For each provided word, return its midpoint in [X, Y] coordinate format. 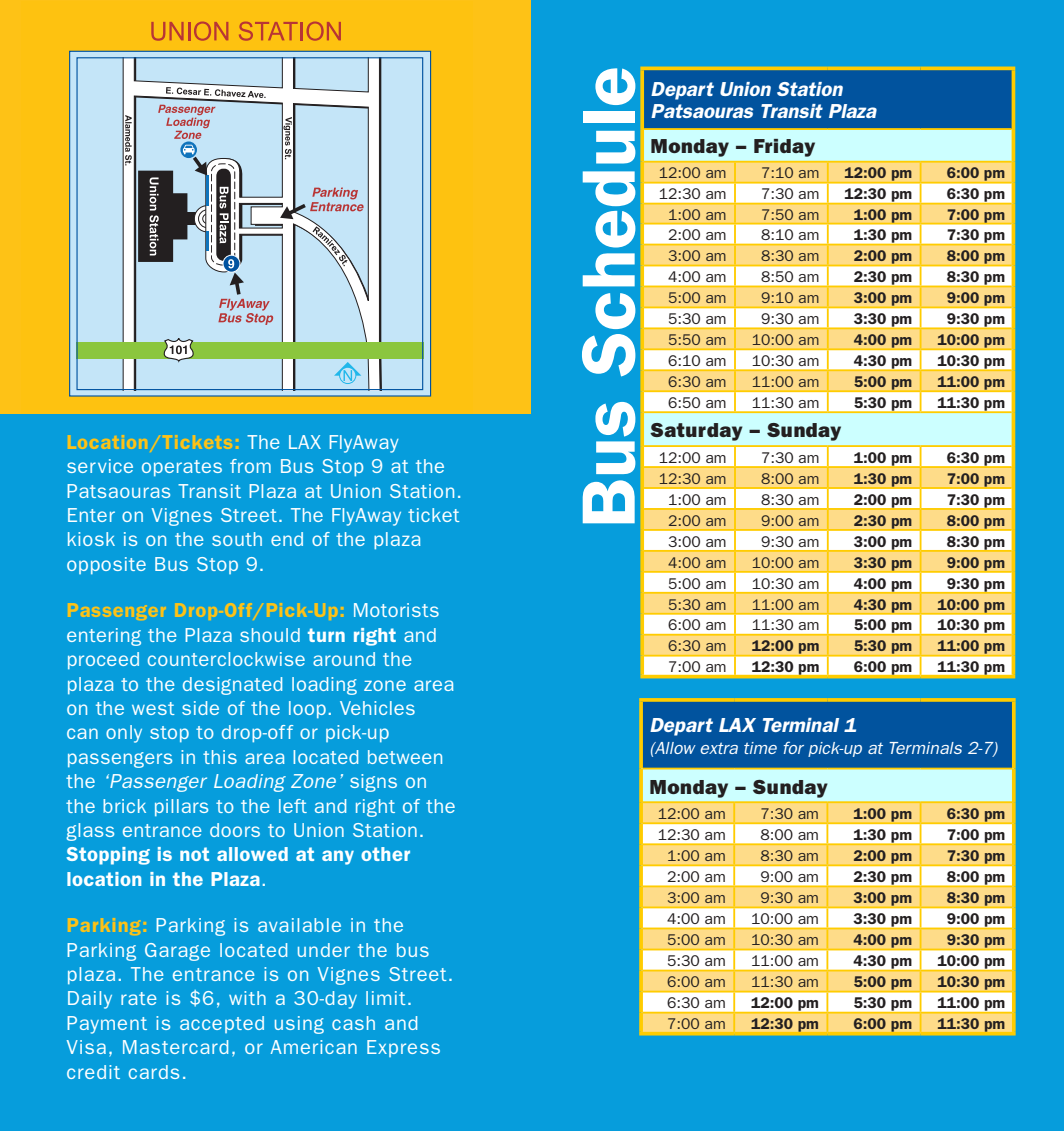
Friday [784, 148]
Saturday [696, 432]
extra [719, 748]
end [287, 539]
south [237, 539]
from [250, 466]
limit [386, 998]
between [405, 757]
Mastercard [175, 1047]
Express [403, 1048]
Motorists [396, 610]
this [220, 757]
